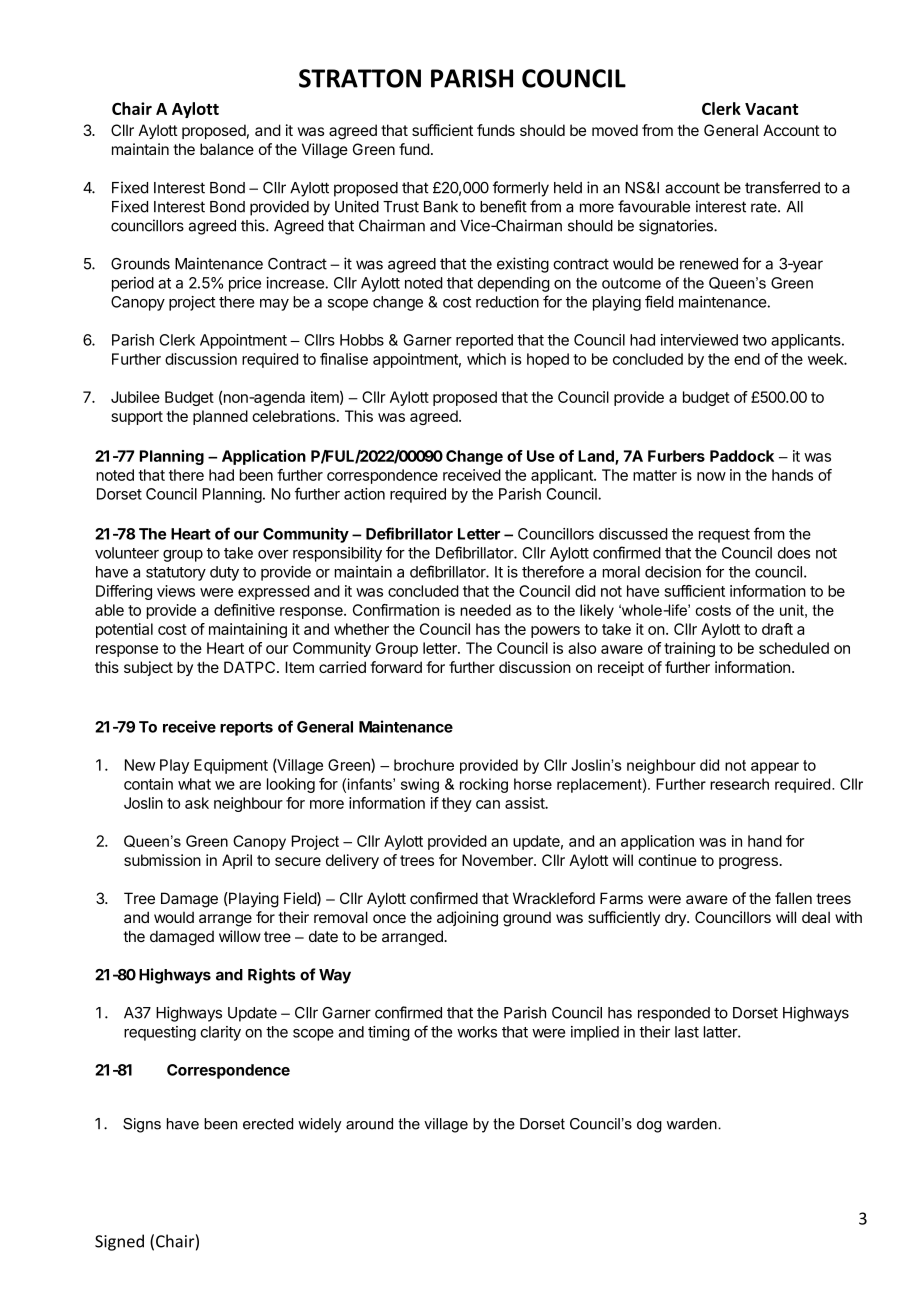 The image size is (924, 1308). What do you see at coordinates (119, 1242) in the screenshot?
I see `Signed` at bounding box center [119, 1242].
